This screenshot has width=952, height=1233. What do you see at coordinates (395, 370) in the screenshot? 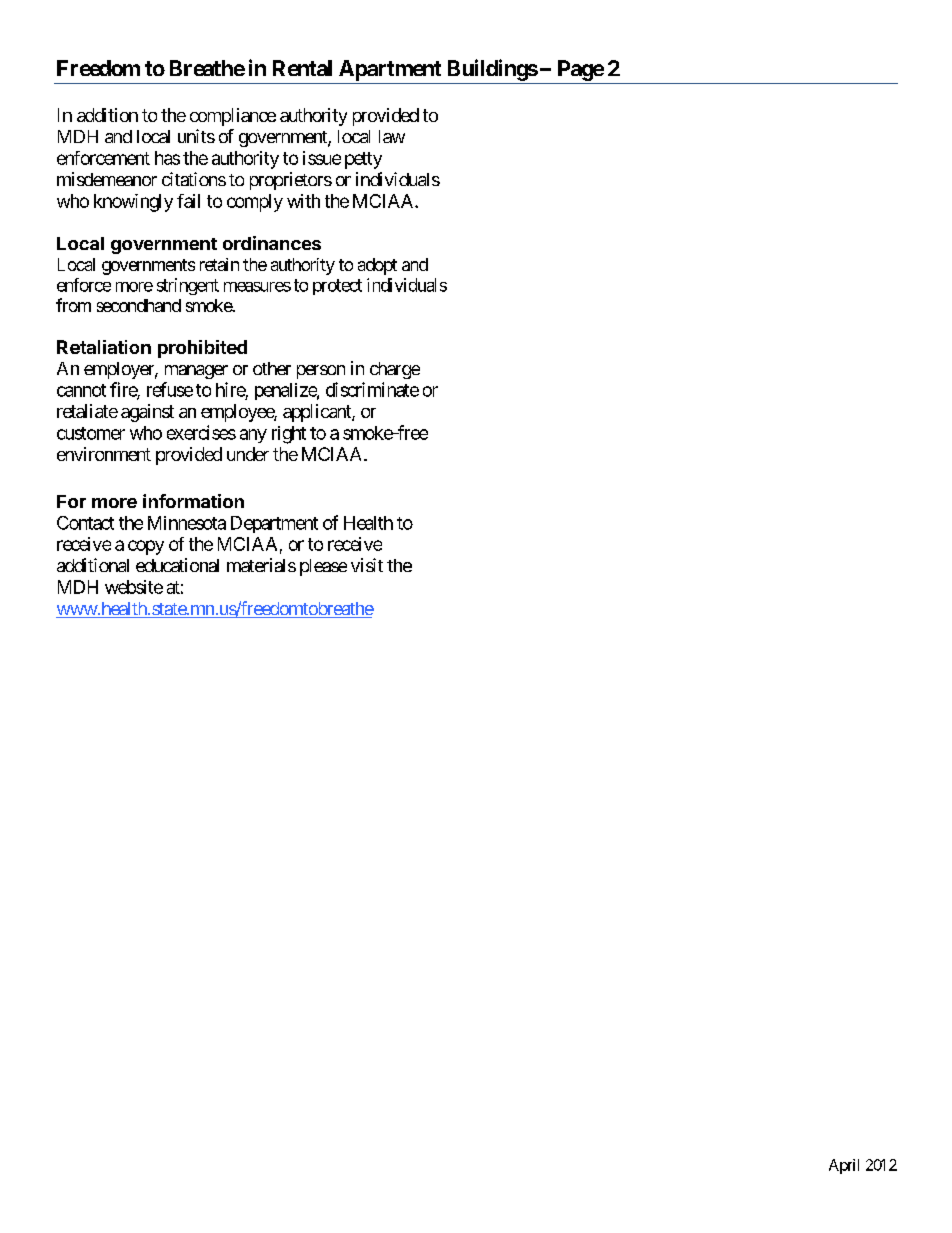
I see `charge` at bounding box center [395, 370].
